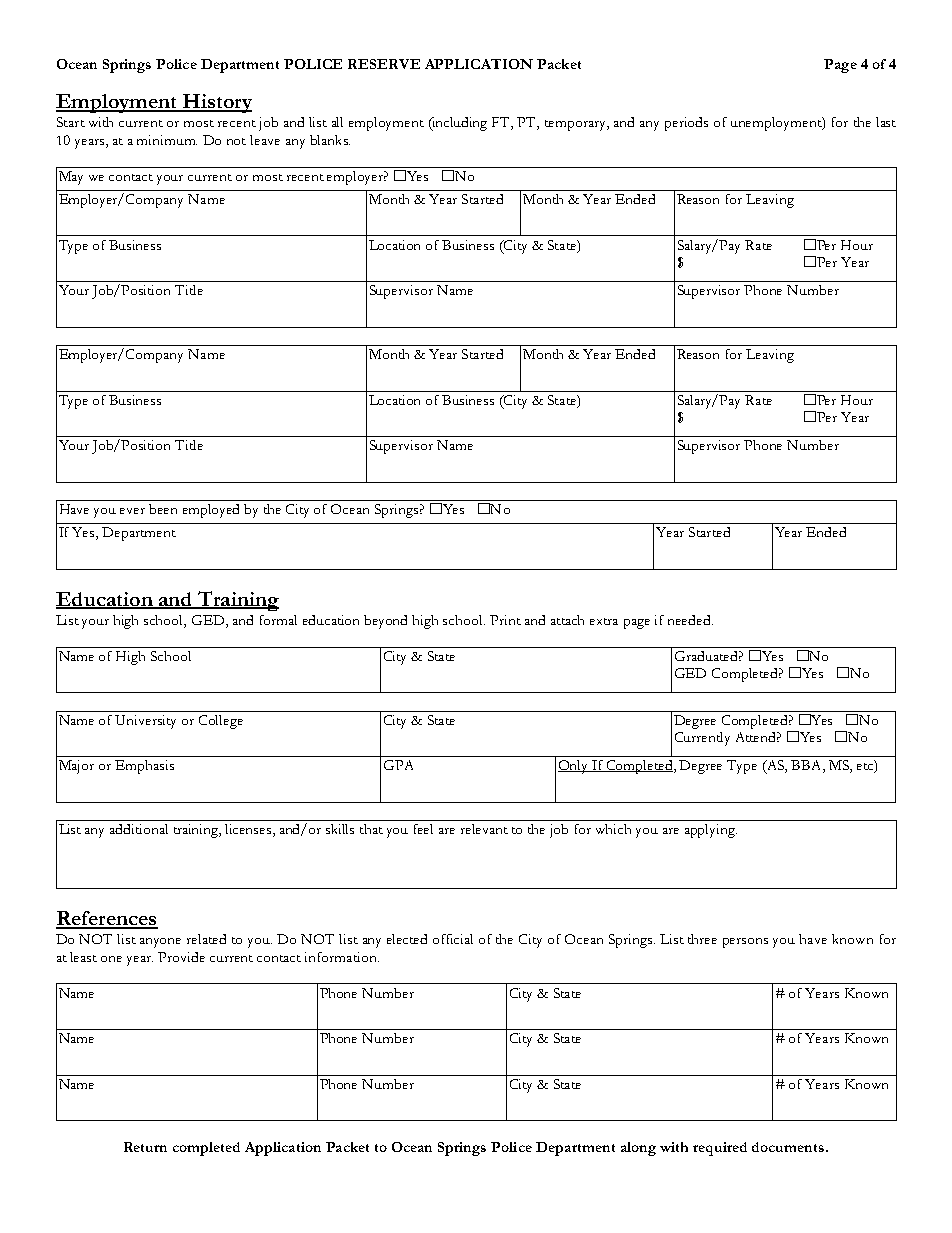 Image resolution: width=952 pixels, height=1233 pixels. What do you see at coordinates (886, 122) in the screenshot?
I see `last` at bounding box center [886, 122].
